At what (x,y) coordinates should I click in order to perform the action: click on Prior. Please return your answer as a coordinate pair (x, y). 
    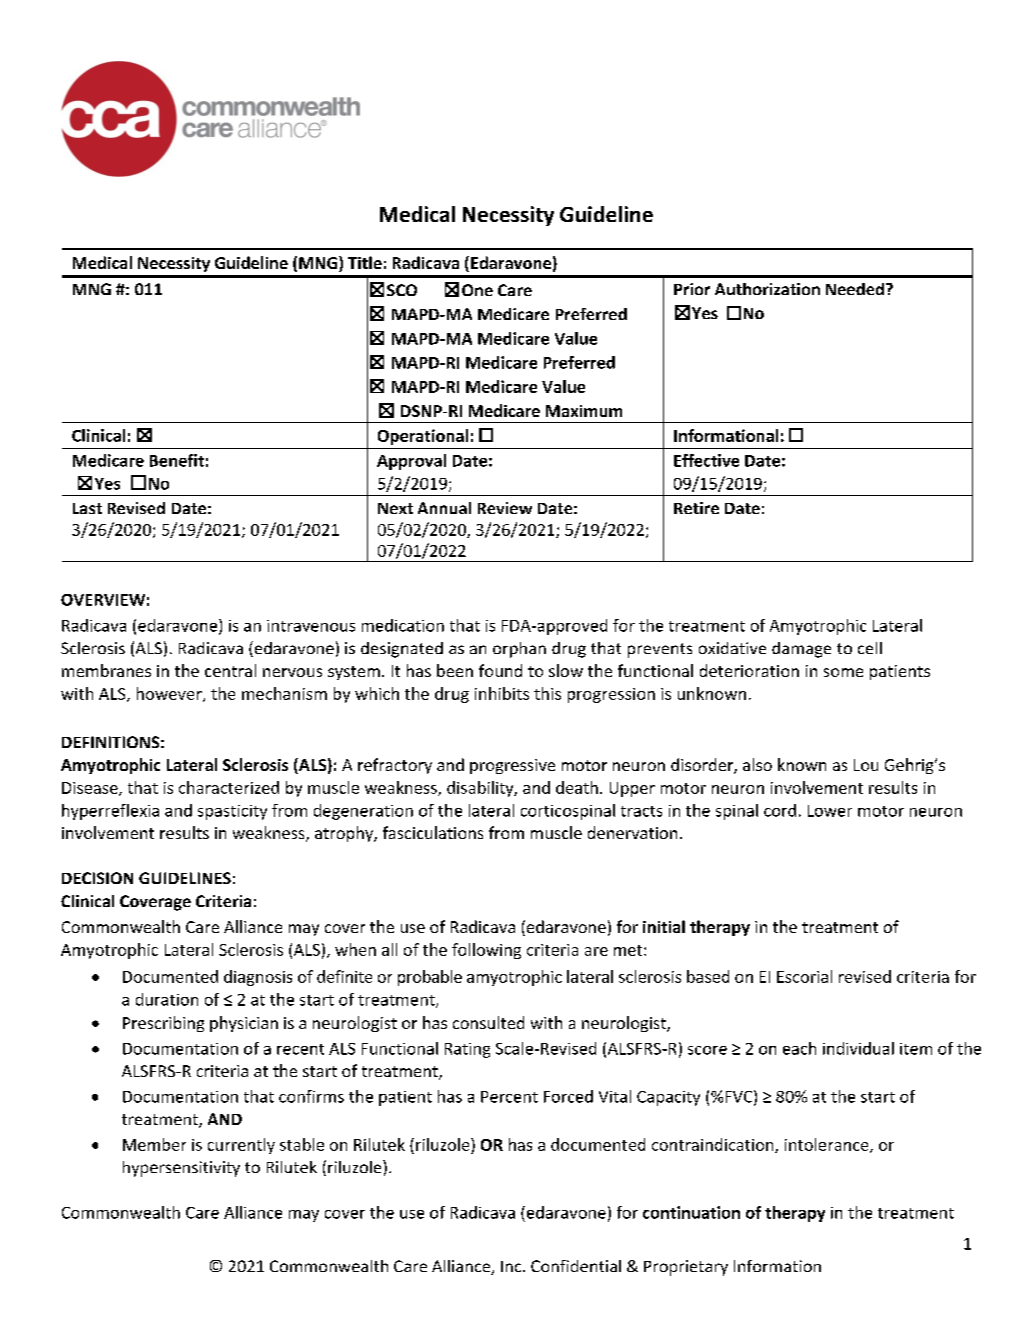
    Looking at the image, I should click on (692, 289).
